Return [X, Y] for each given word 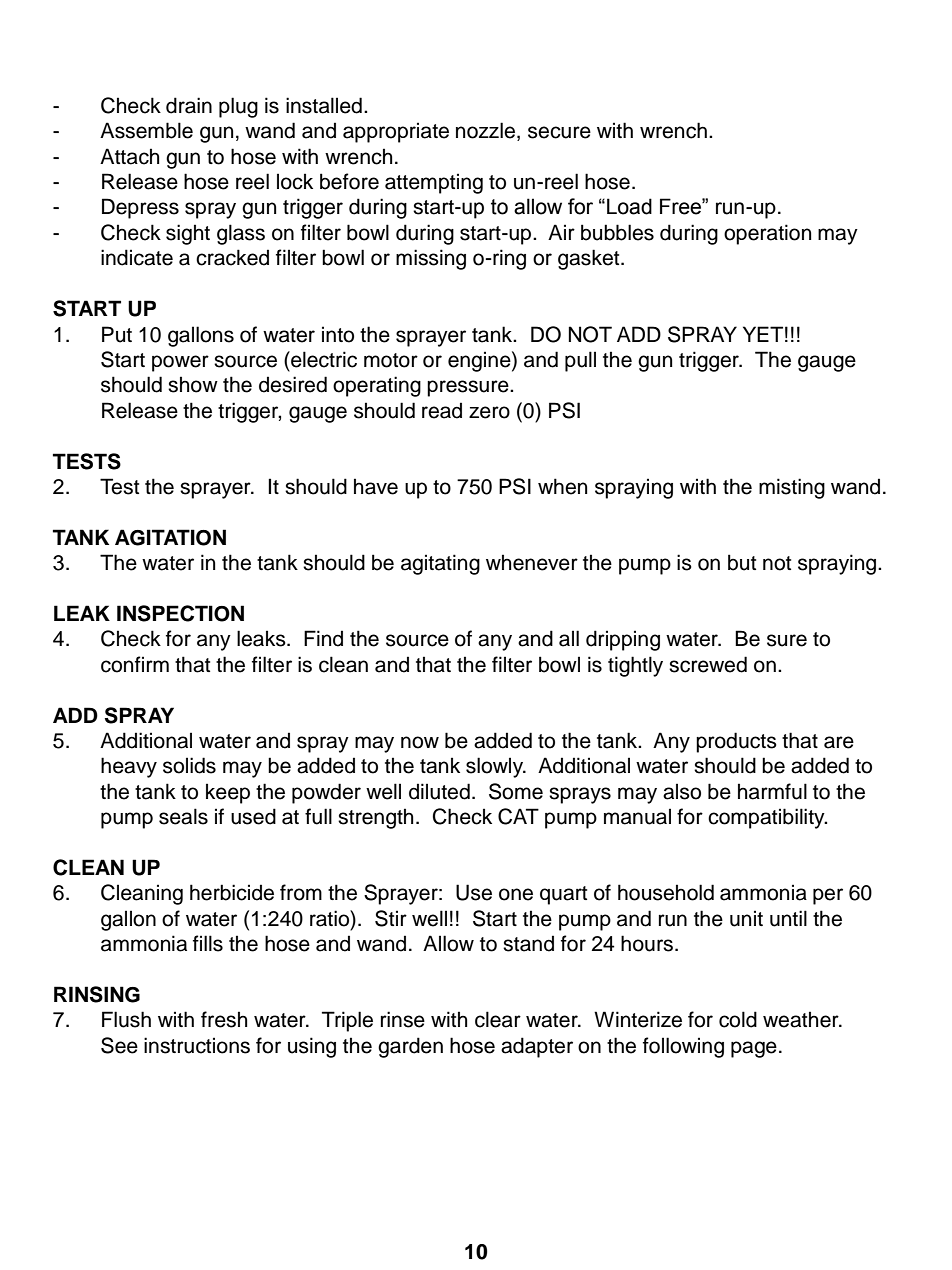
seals [183, 816]
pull [580, 361]
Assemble [146, 130]
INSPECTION [180, 613]
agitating [440, 564]
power [180, 363]
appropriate [396, 132]
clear [498, 1019]
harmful [772, 791]
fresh [224, 1019]
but [742, 562]
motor [391, 360]
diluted [439, 791]
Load [629, 206]
